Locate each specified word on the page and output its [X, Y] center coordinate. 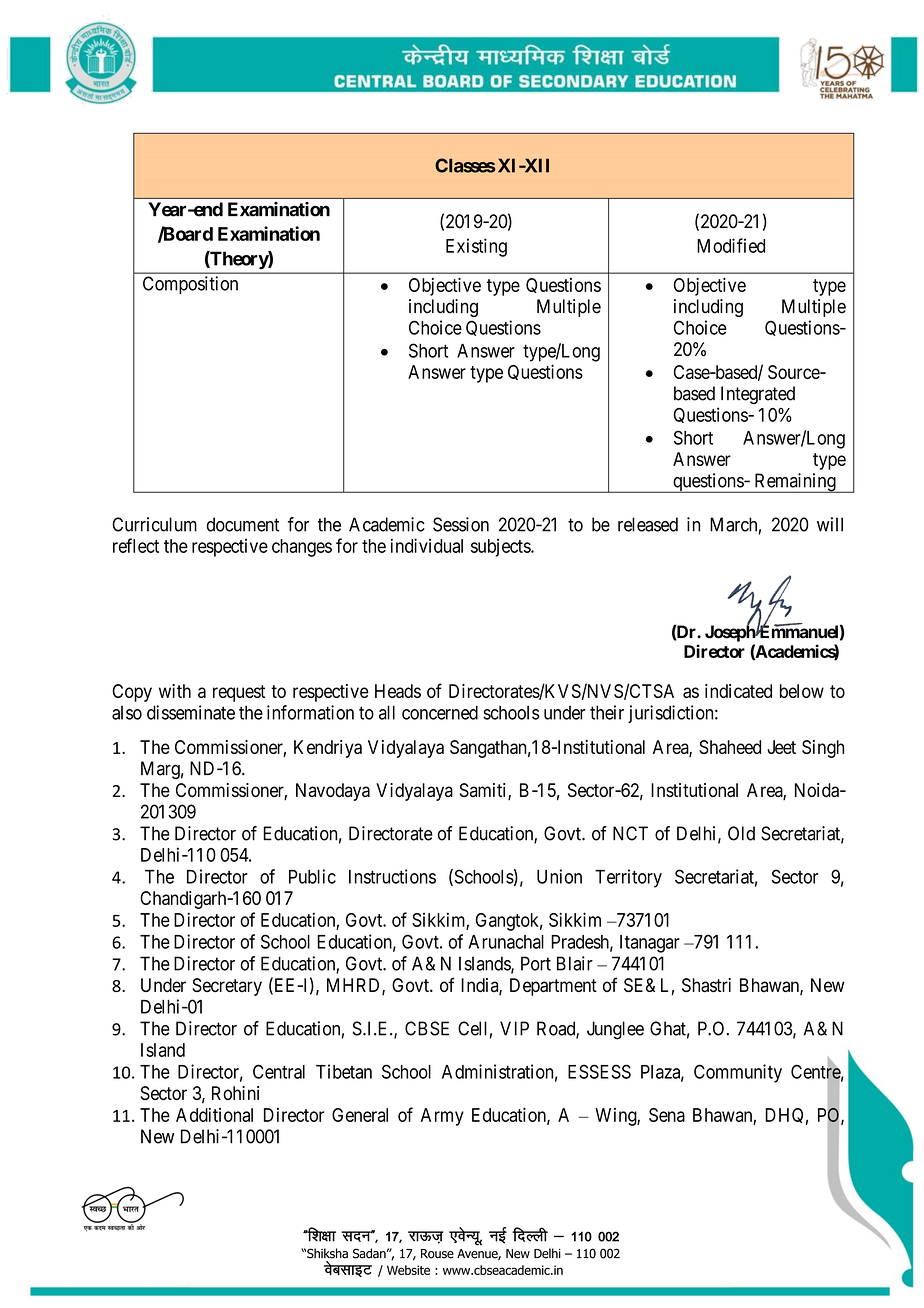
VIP [514, 1028]
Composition [190, 285]
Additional [214, 1115]
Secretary [227, 987]
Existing [476, 247]
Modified [731, 245]
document [243, 524]
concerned [440, 712]
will [830, 524]
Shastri [706, 985]
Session [461, 524]
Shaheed [730, 747]
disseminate [191, 712]
